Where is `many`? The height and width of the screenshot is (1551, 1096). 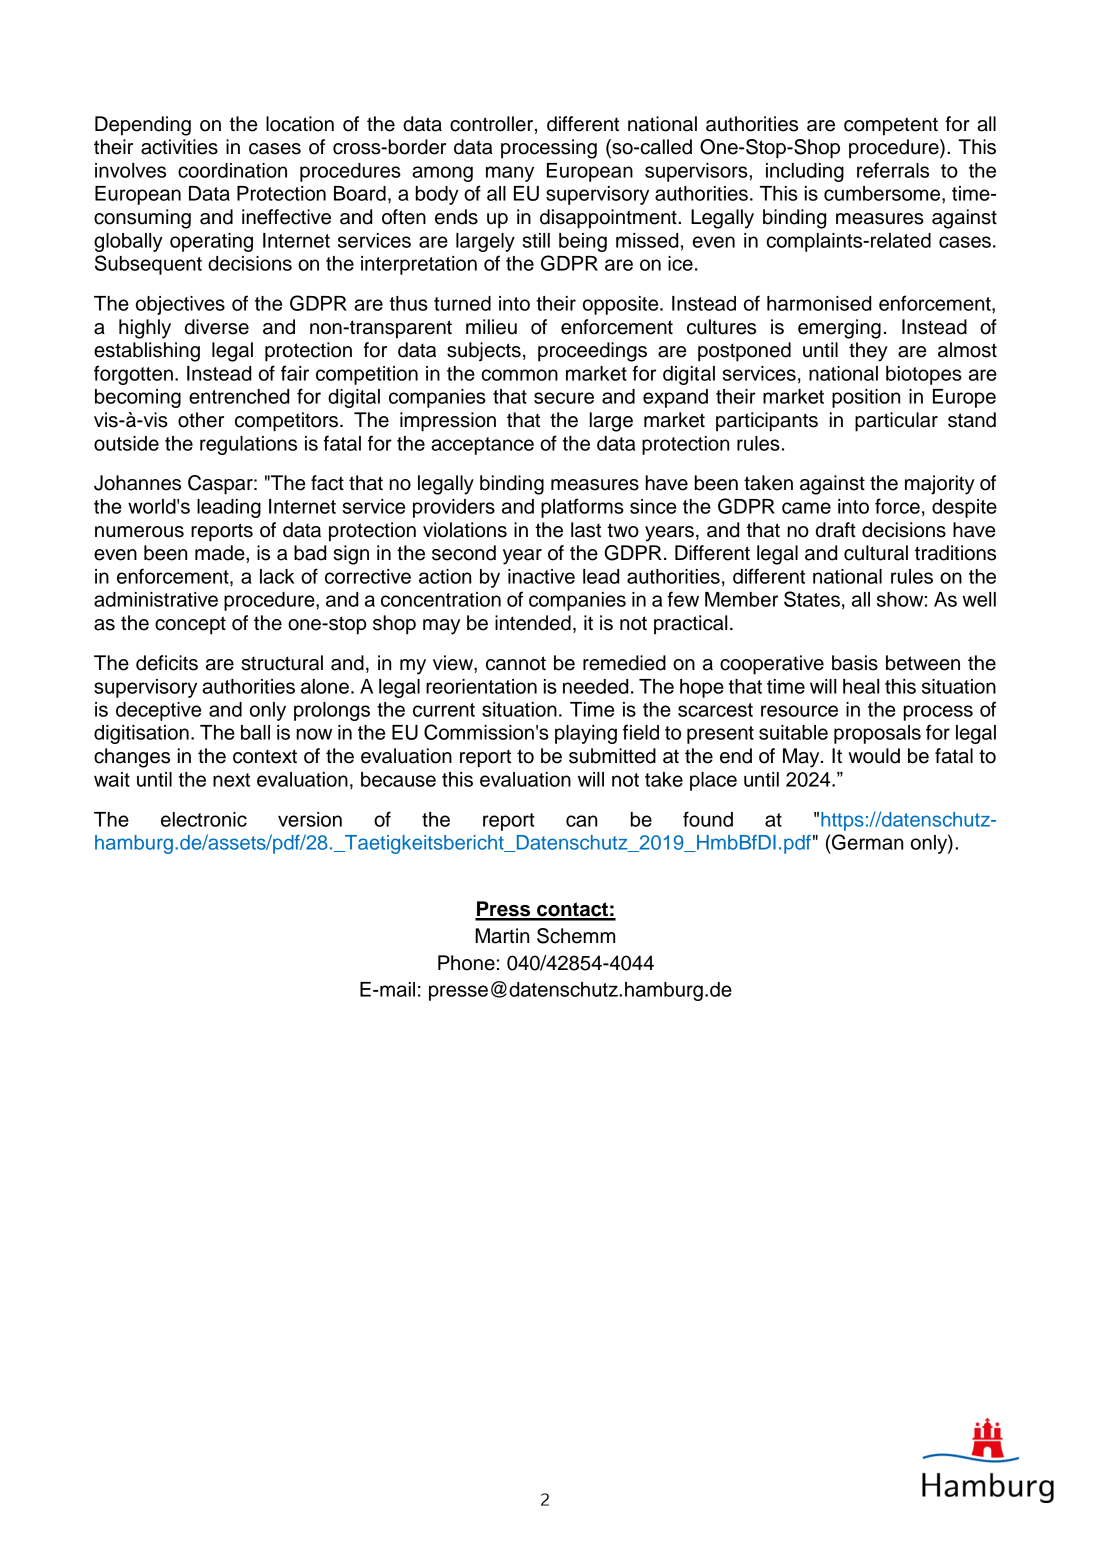 many is located at coordinates (510, 174).
